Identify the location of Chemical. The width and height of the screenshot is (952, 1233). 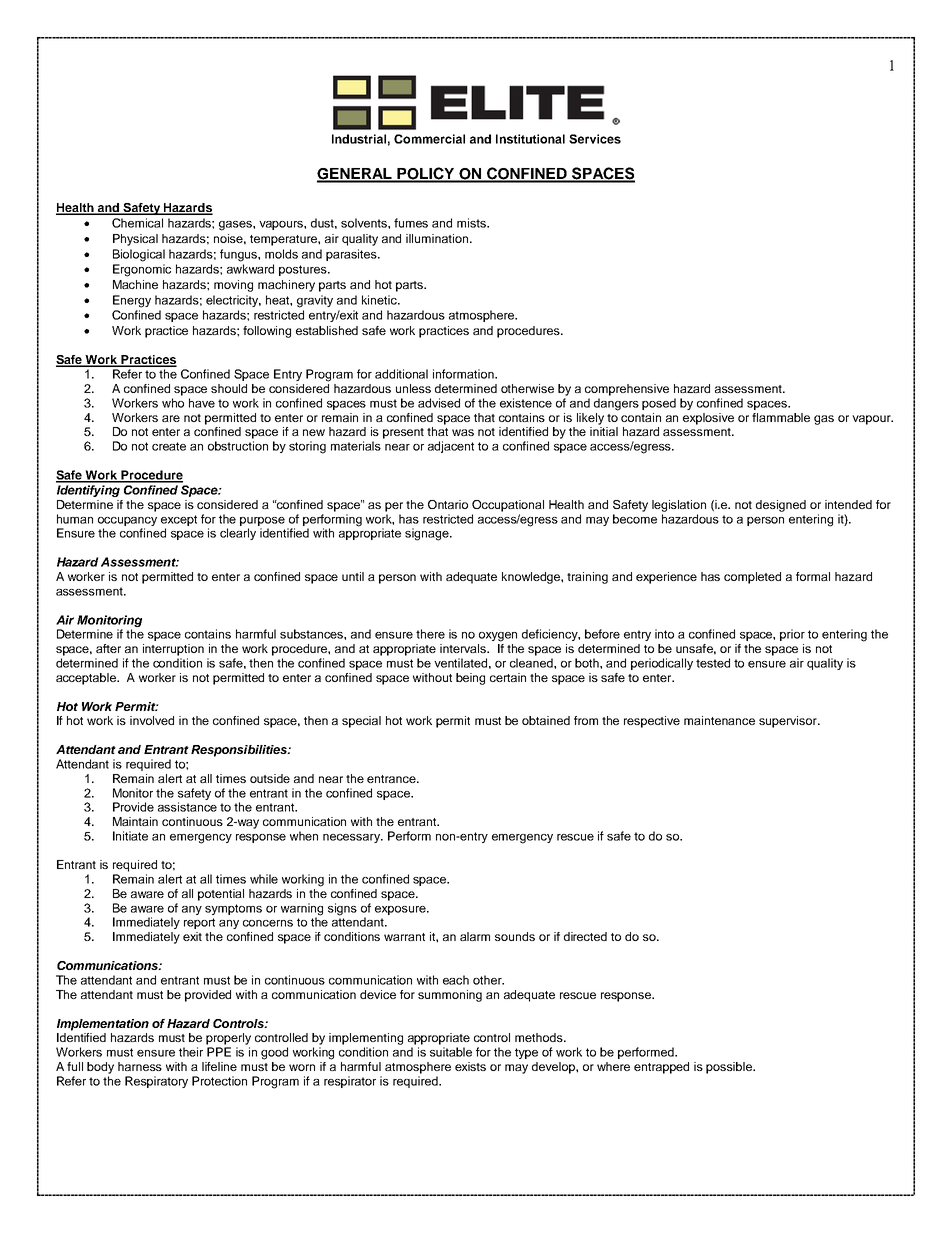
(137, 223).
